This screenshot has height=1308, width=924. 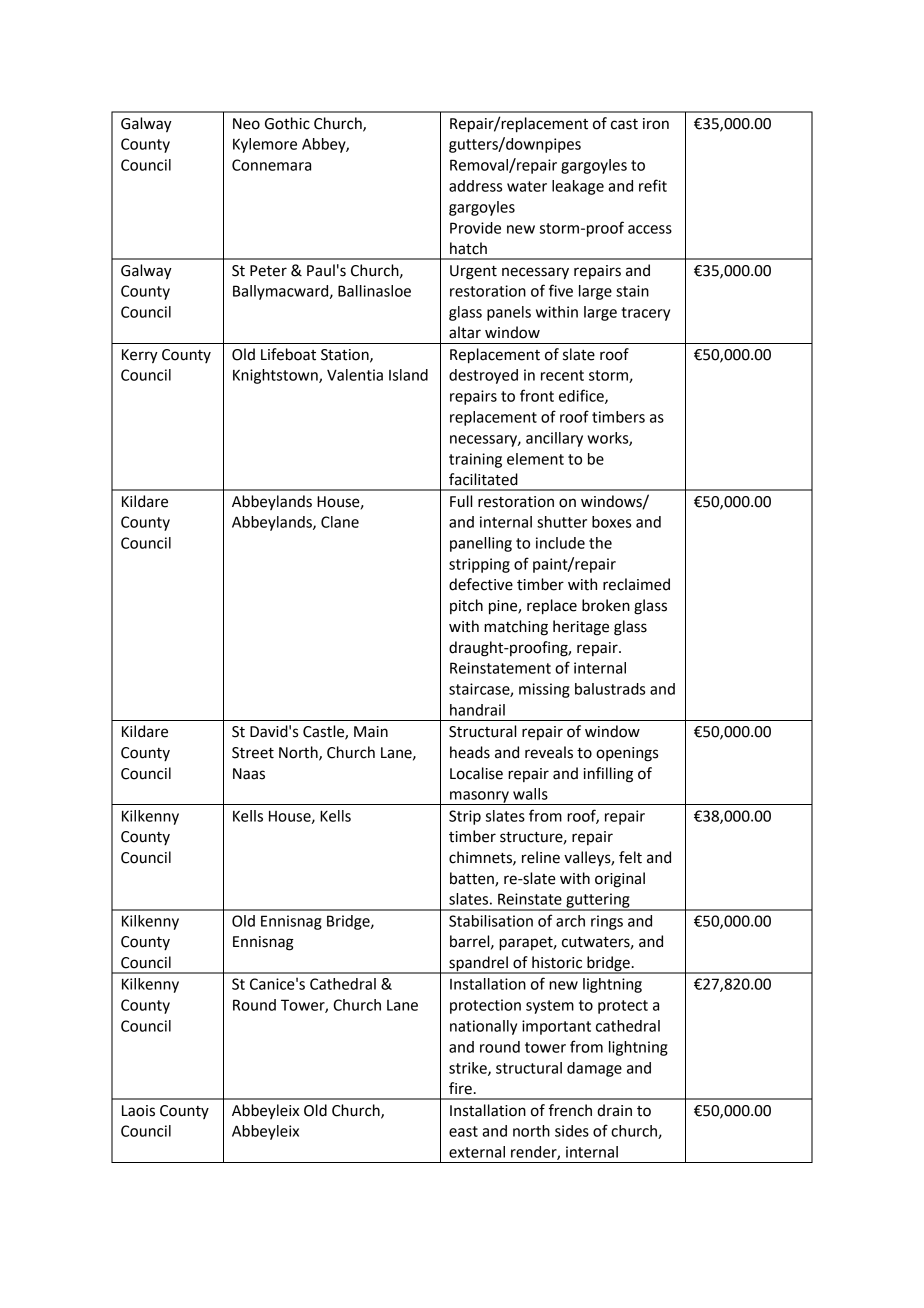 I want to click on address, so click(x=475, y=186).
